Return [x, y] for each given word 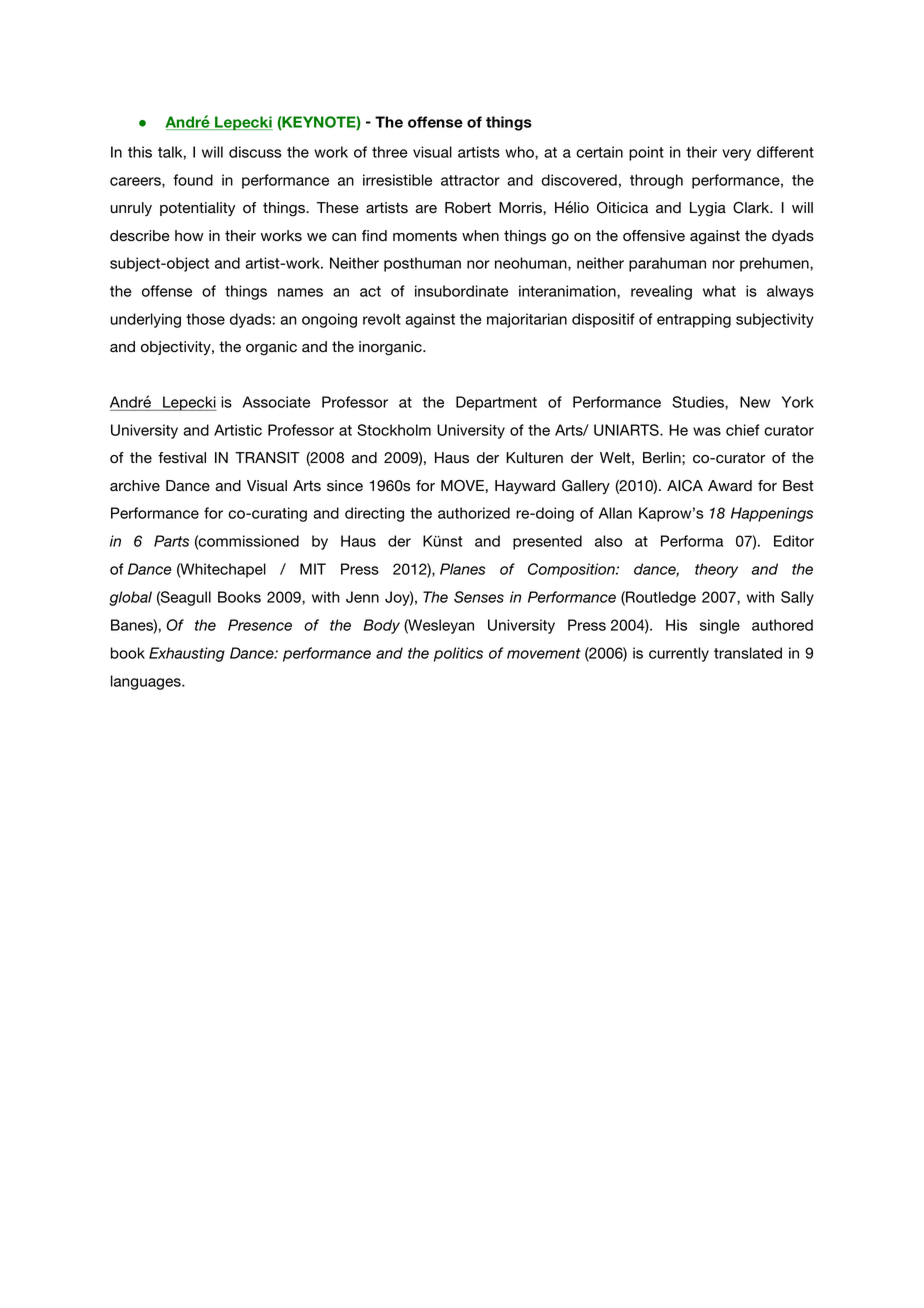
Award [730, 486]
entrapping [694, 320]
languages [147, 682]
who [520, 152]
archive [135, 486]
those [205, 319]
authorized [474, 513]
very [736, 155]
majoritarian [527, 320]
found [193, 180]
